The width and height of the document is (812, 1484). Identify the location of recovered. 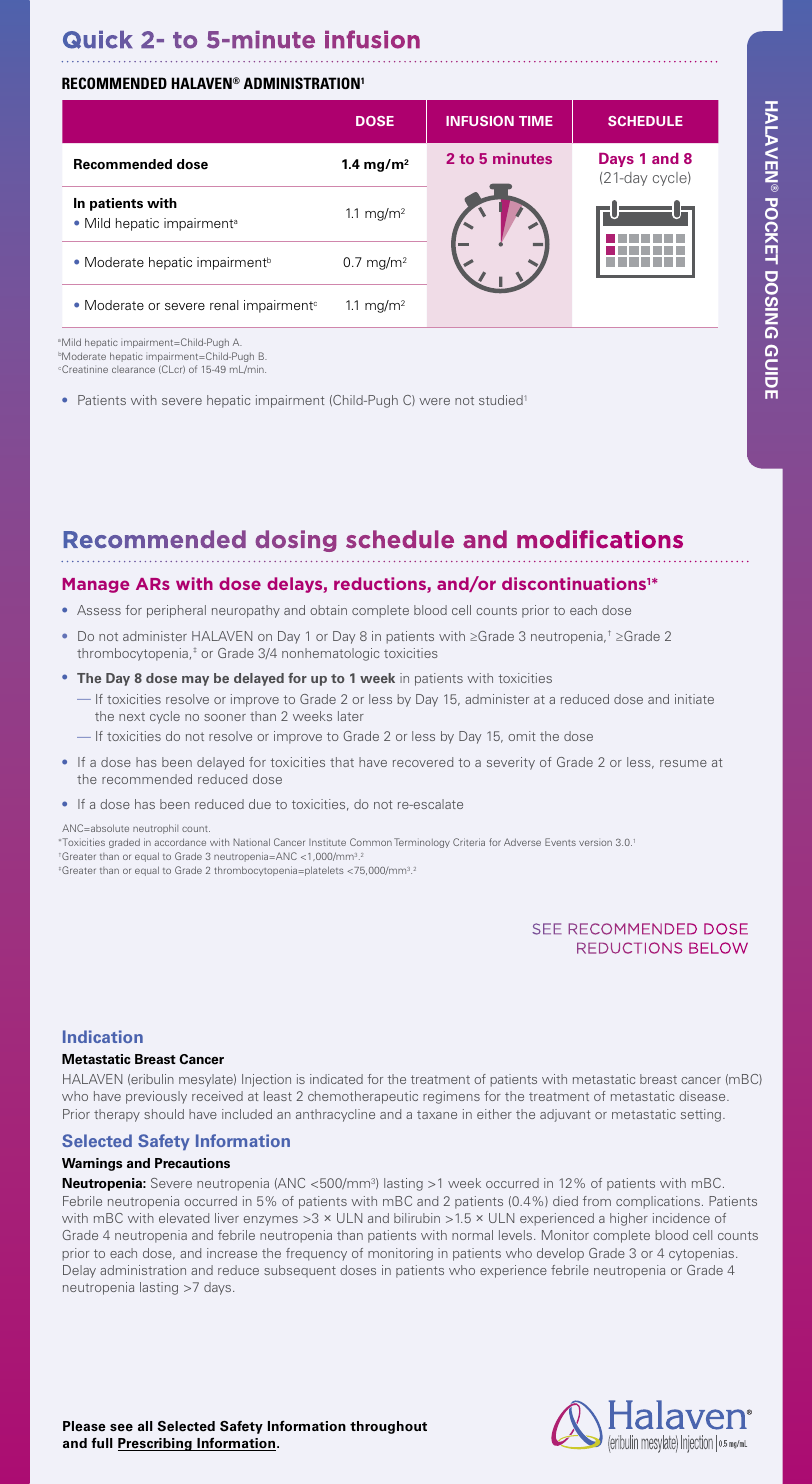
(423, 762).
